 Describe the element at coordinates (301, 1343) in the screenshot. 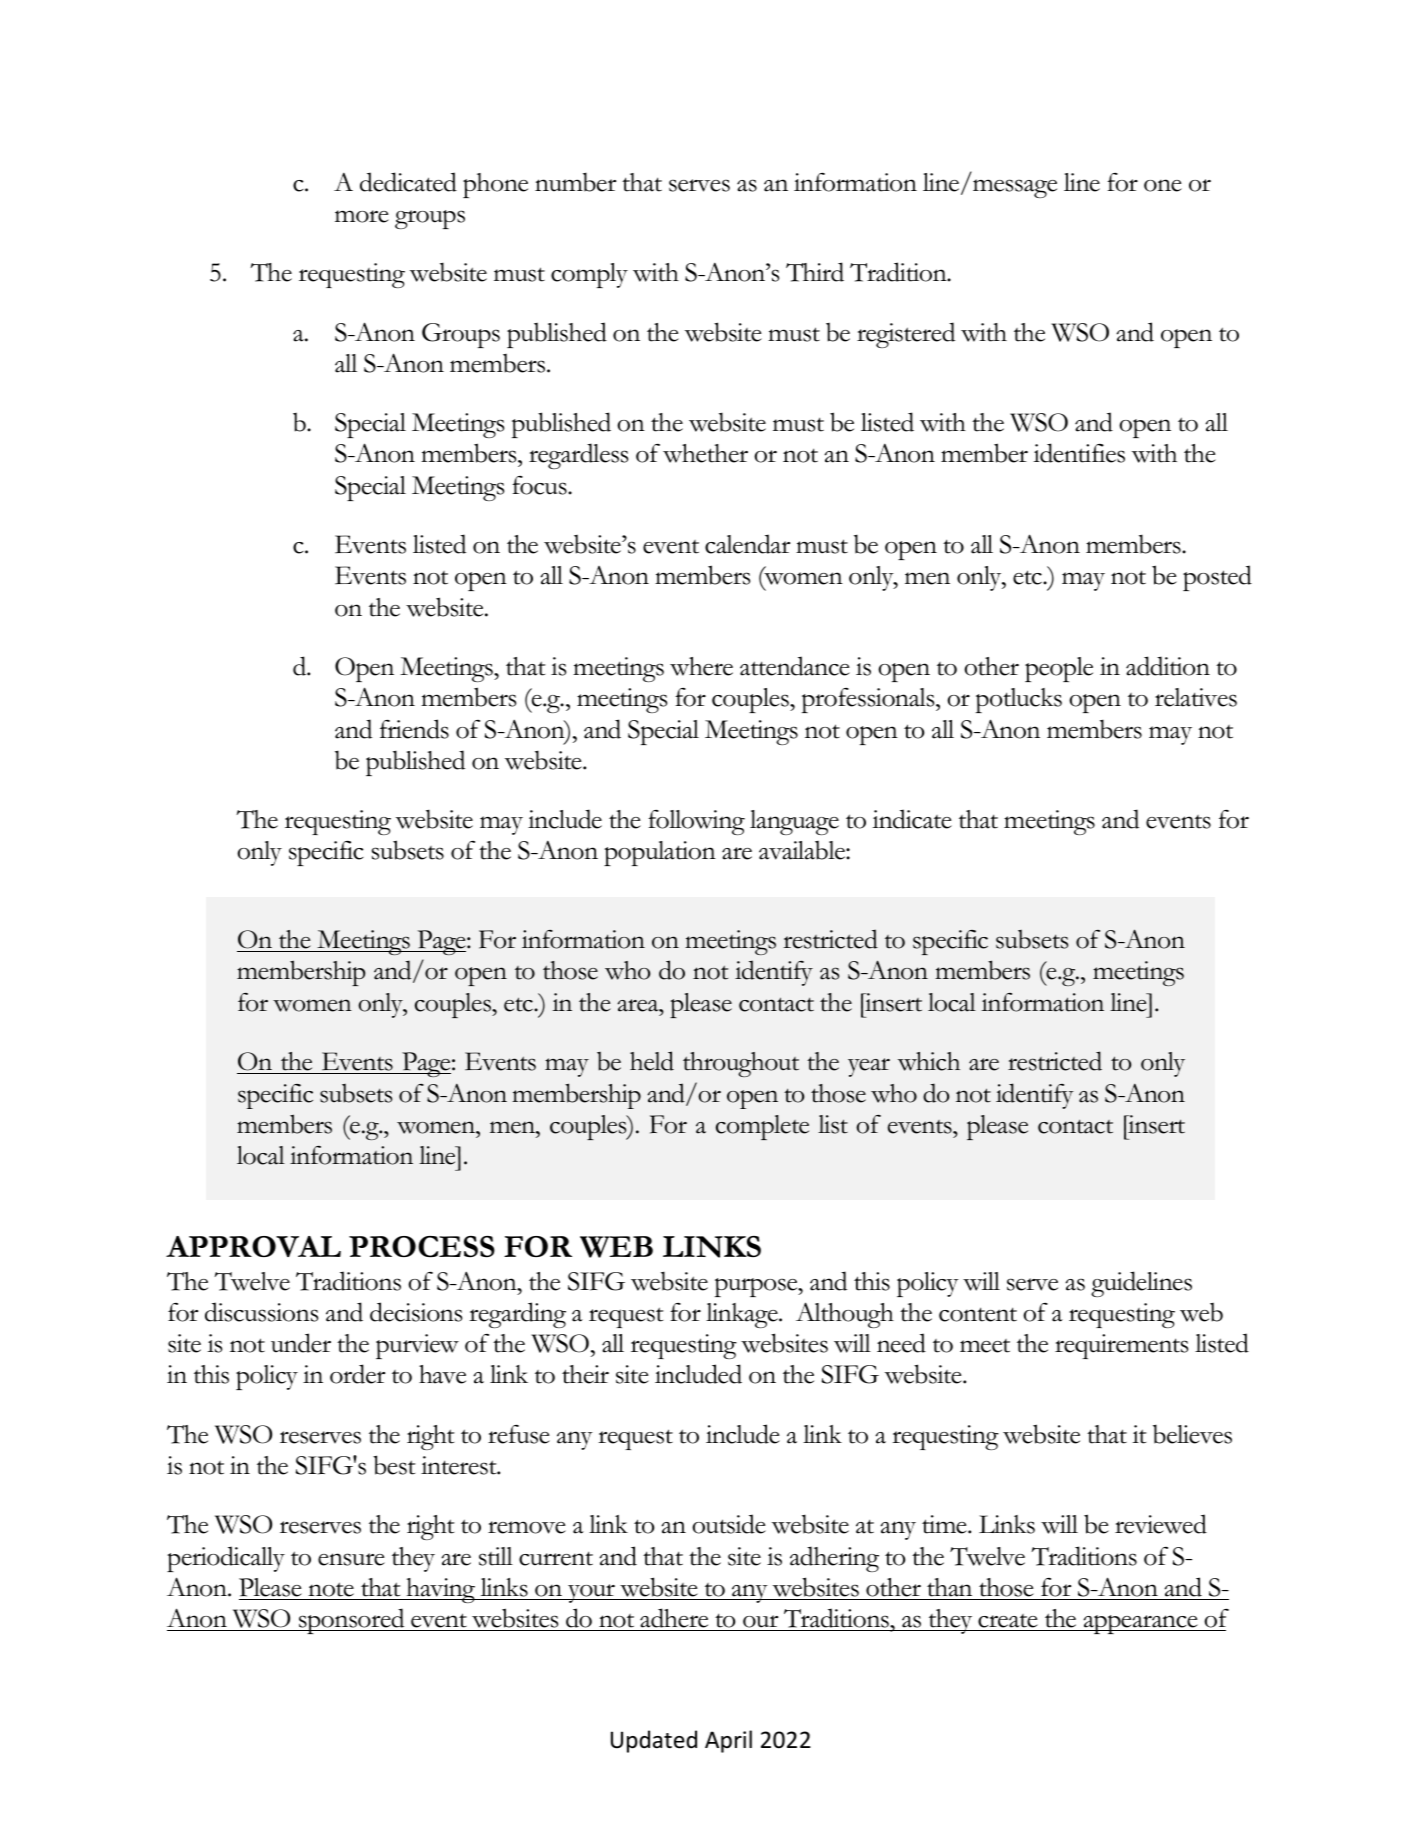

I see `under` at that location.
